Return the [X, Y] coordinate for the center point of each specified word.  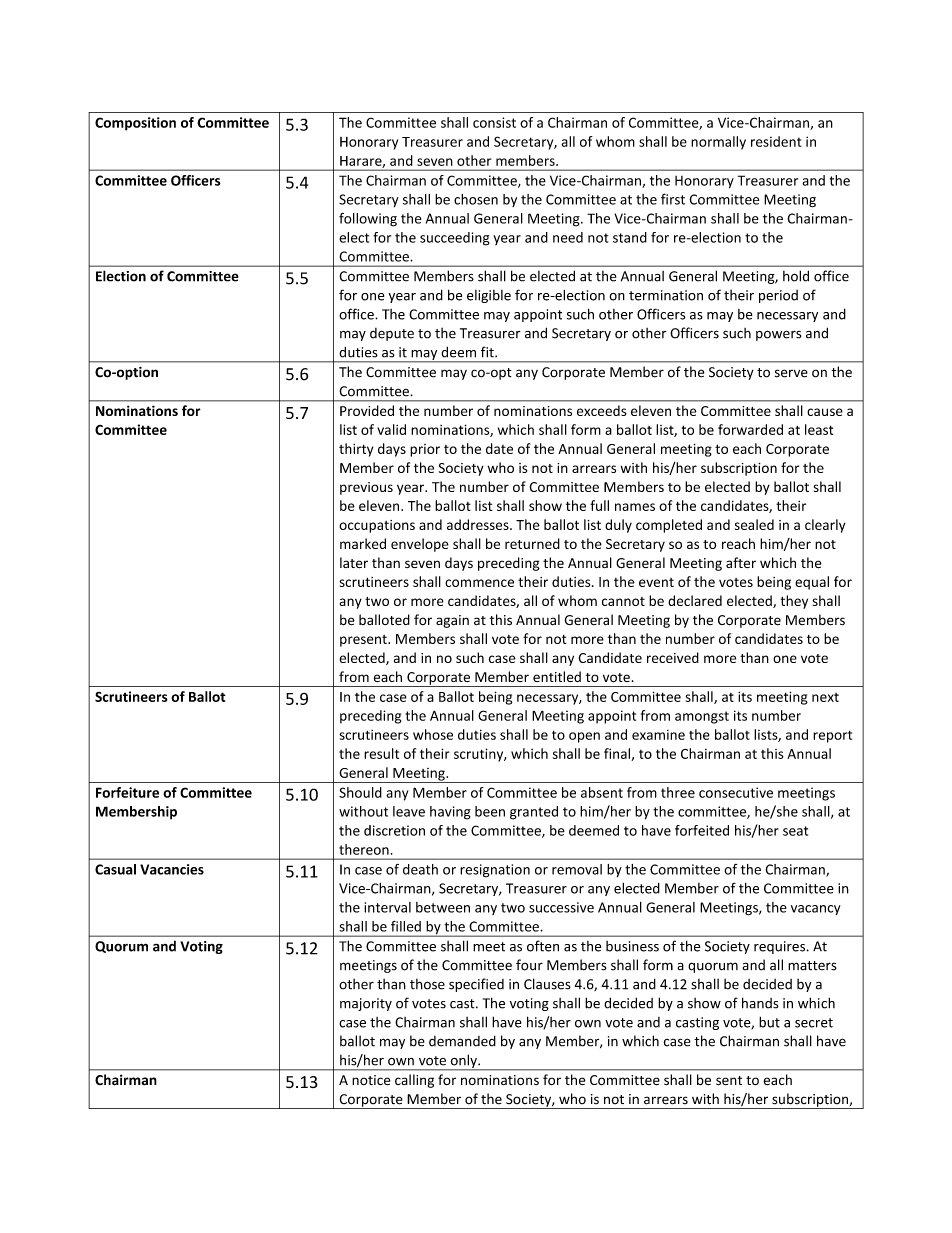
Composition [135, 124]
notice [371, 1080]
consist [494, 122]
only [463, 1062]
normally [718, 143]
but [769, 1022]
